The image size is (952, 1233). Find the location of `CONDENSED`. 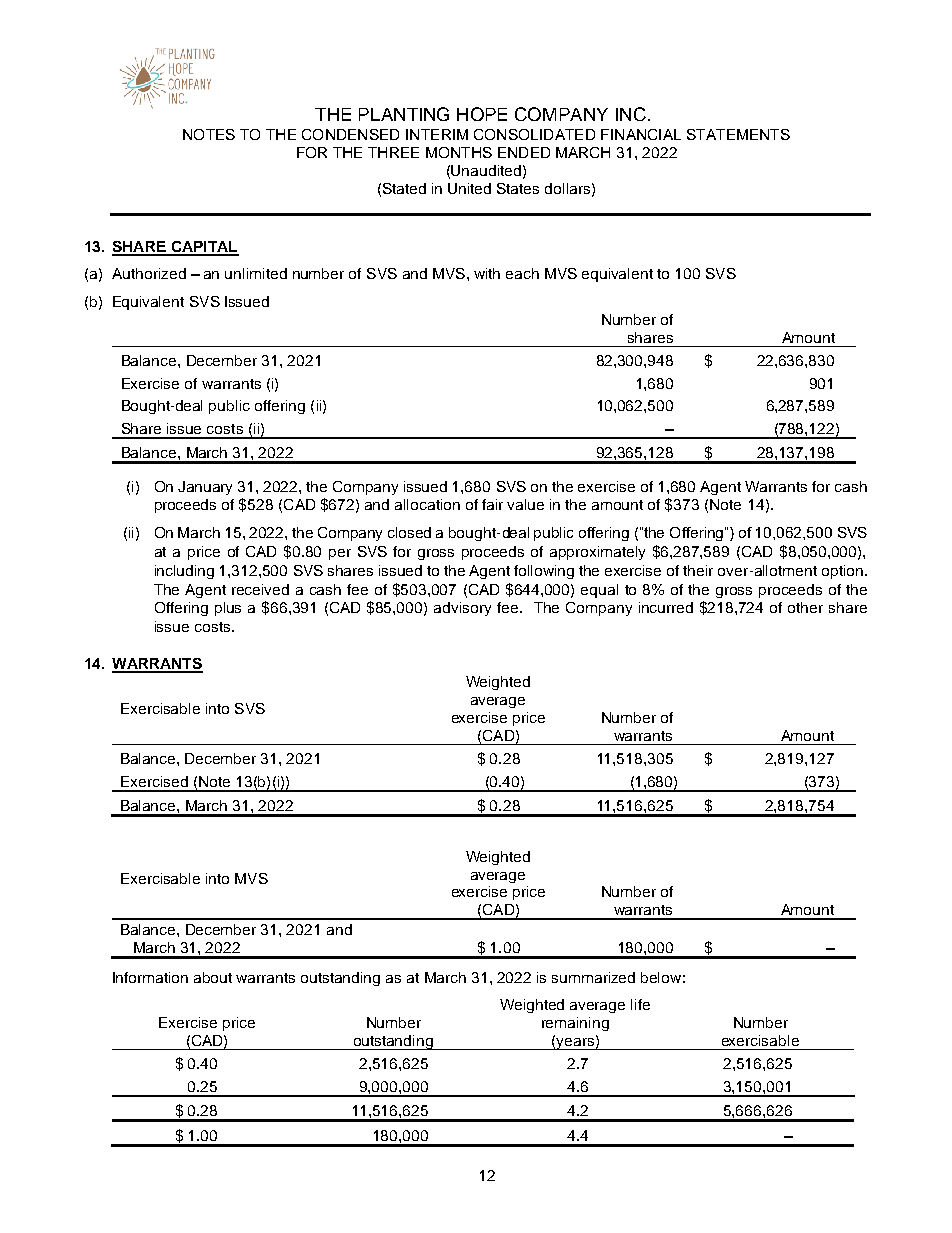

CONDENSED is located at coordinates (350, 134).
